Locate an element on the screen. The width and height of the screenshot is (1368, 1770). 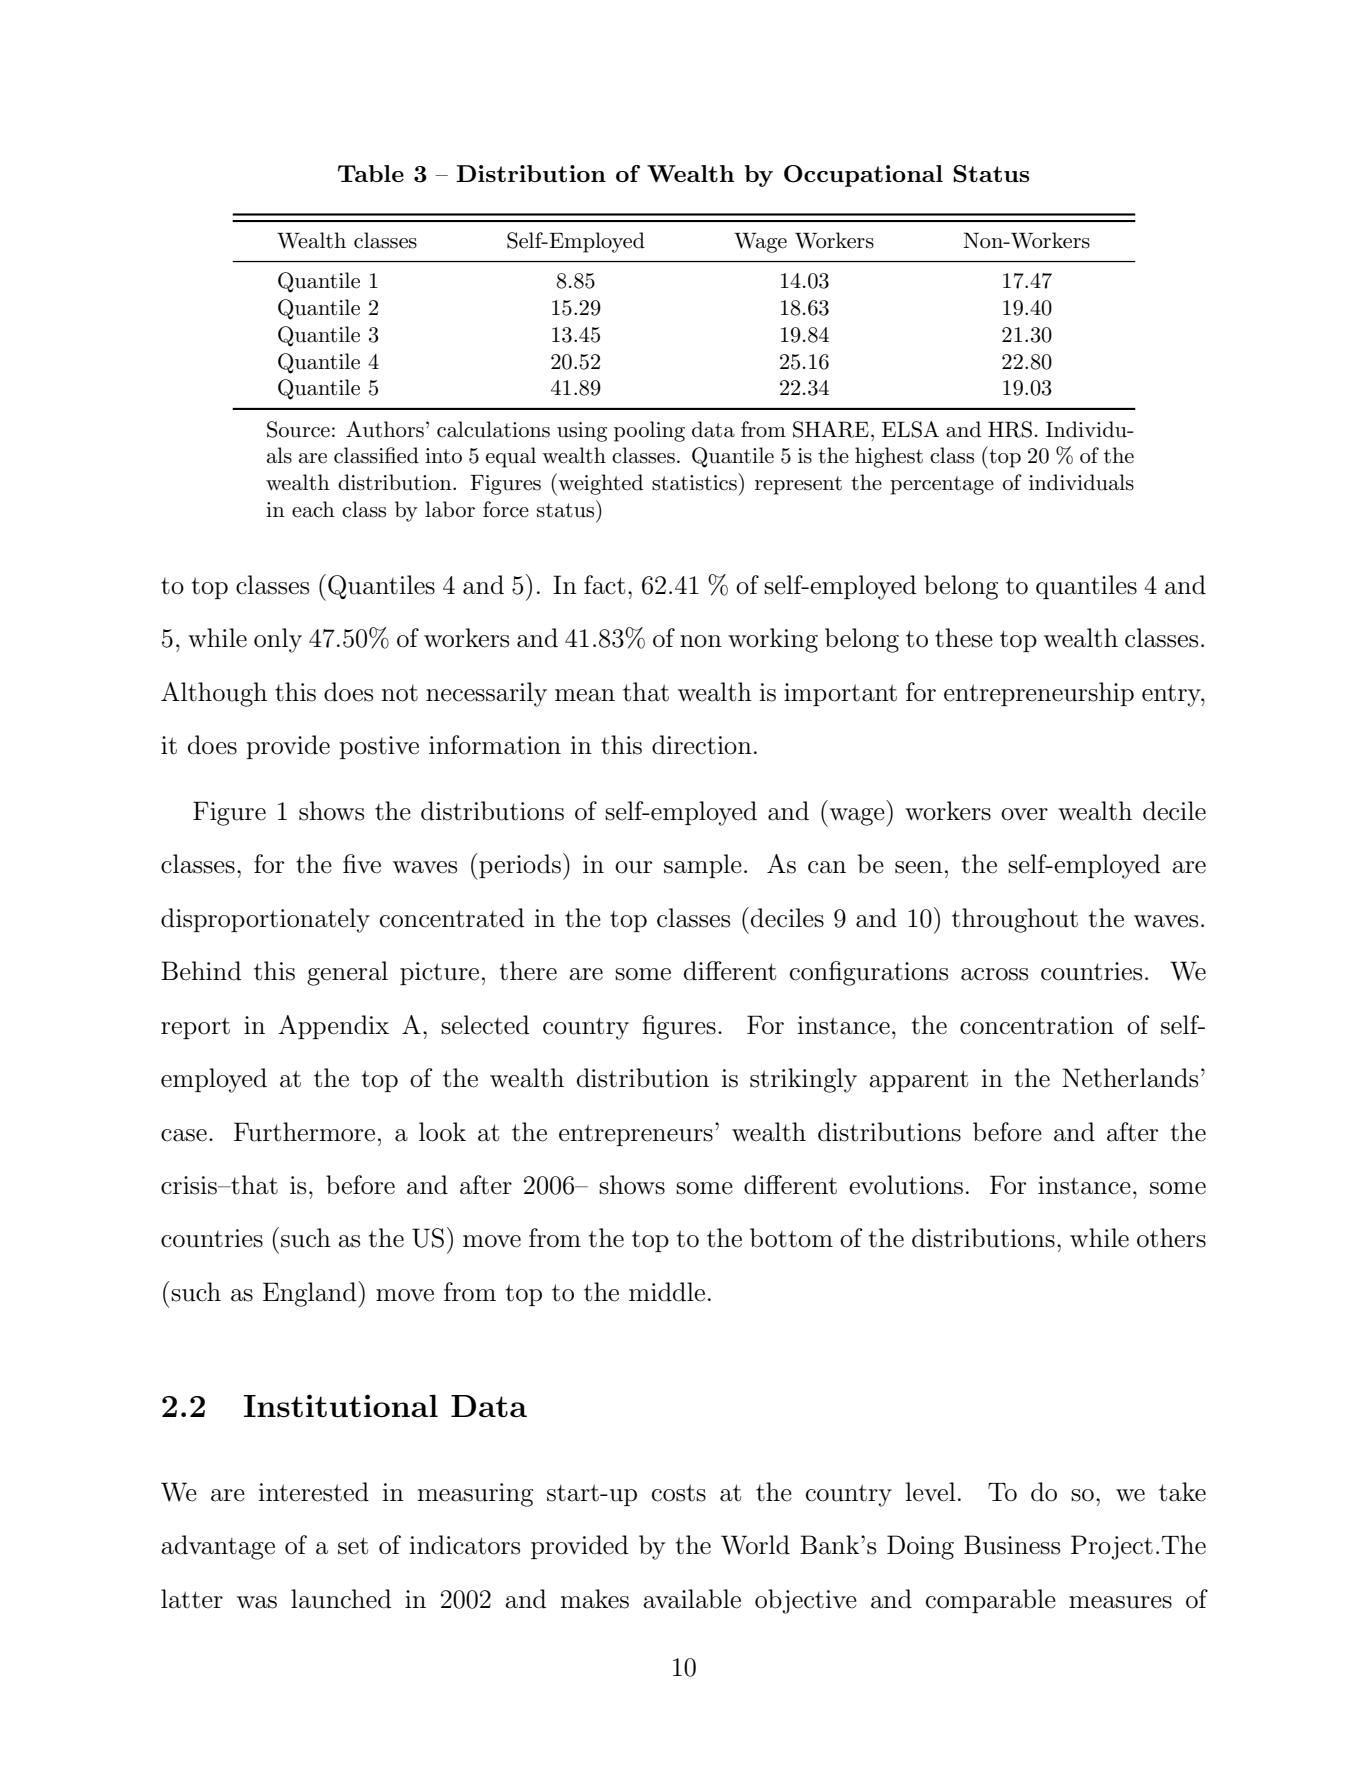
HRS is located at coordinates (1010, 429).
